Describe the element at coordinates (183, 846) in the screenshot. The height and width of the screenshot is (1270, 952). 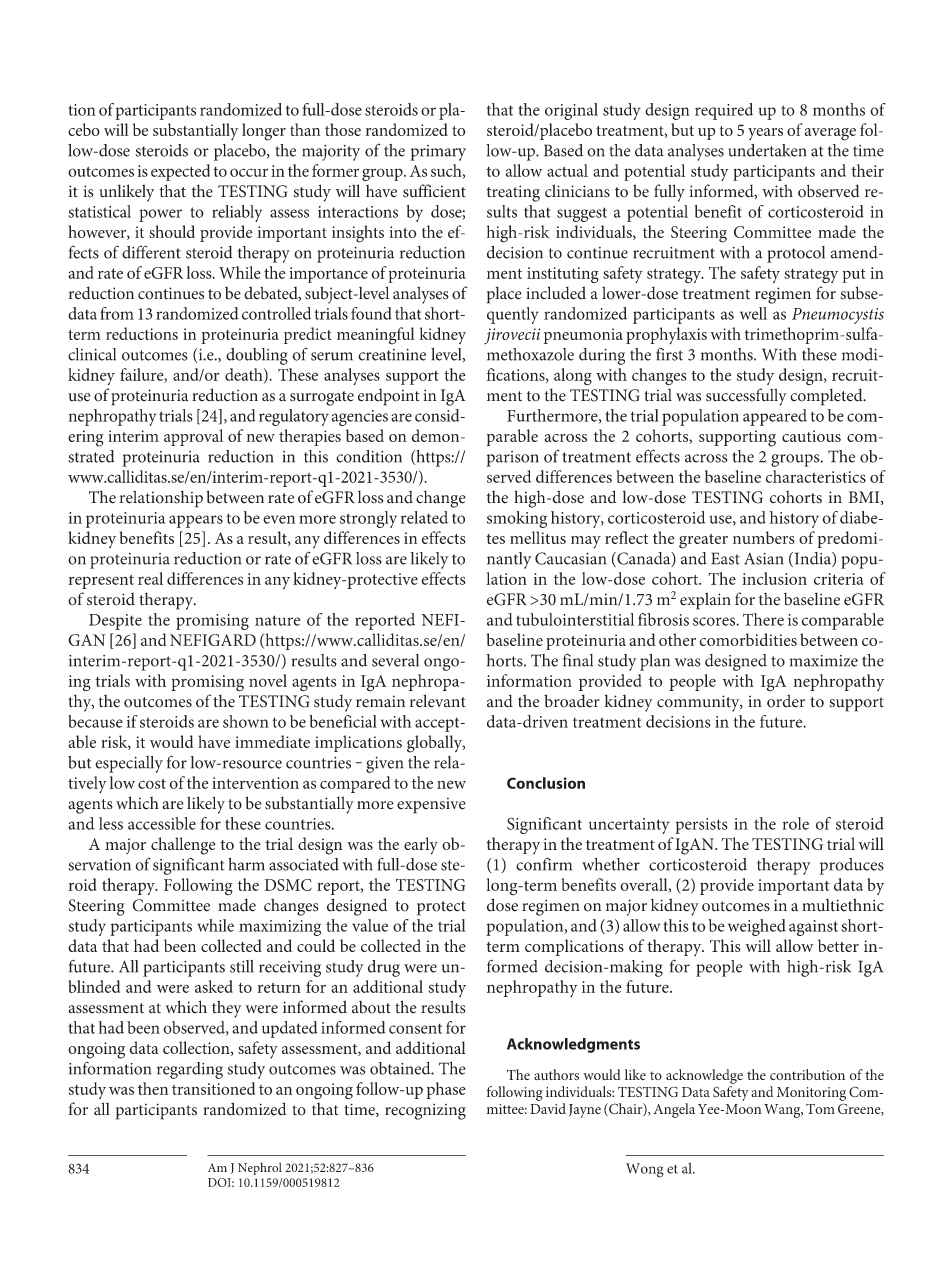
I see `challenge` at that location.
